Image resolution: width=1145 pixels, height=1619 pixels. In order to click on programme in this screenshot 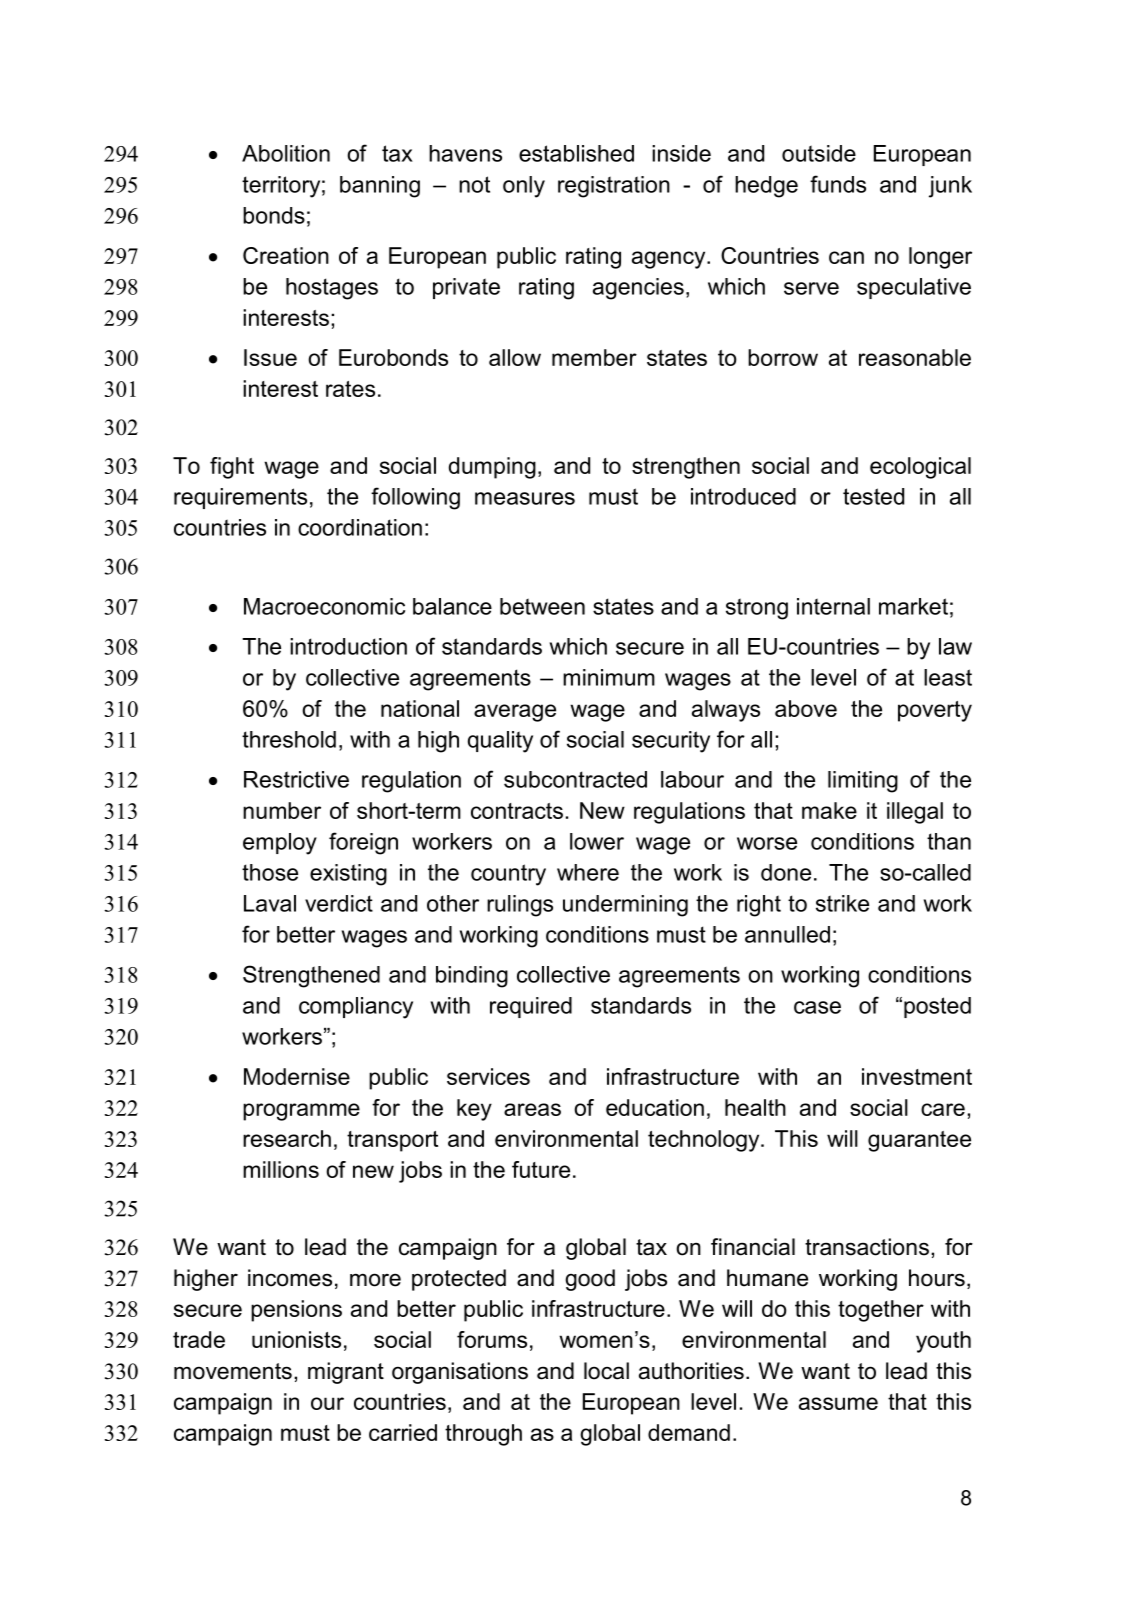, I will do `click(301, 1112)`.
